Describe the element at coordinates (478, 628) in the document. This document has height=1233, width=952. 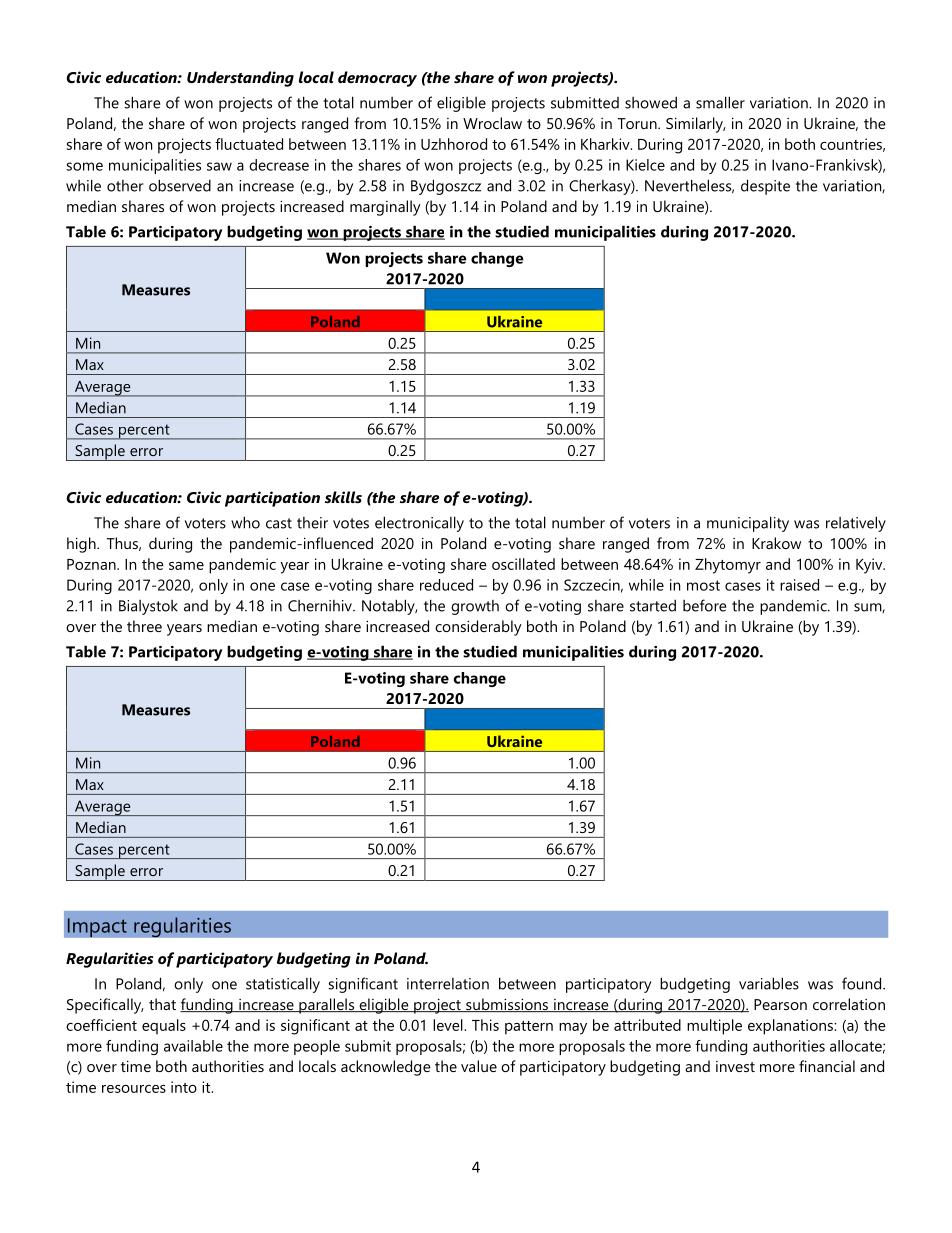
I see `considerably` at that location.
